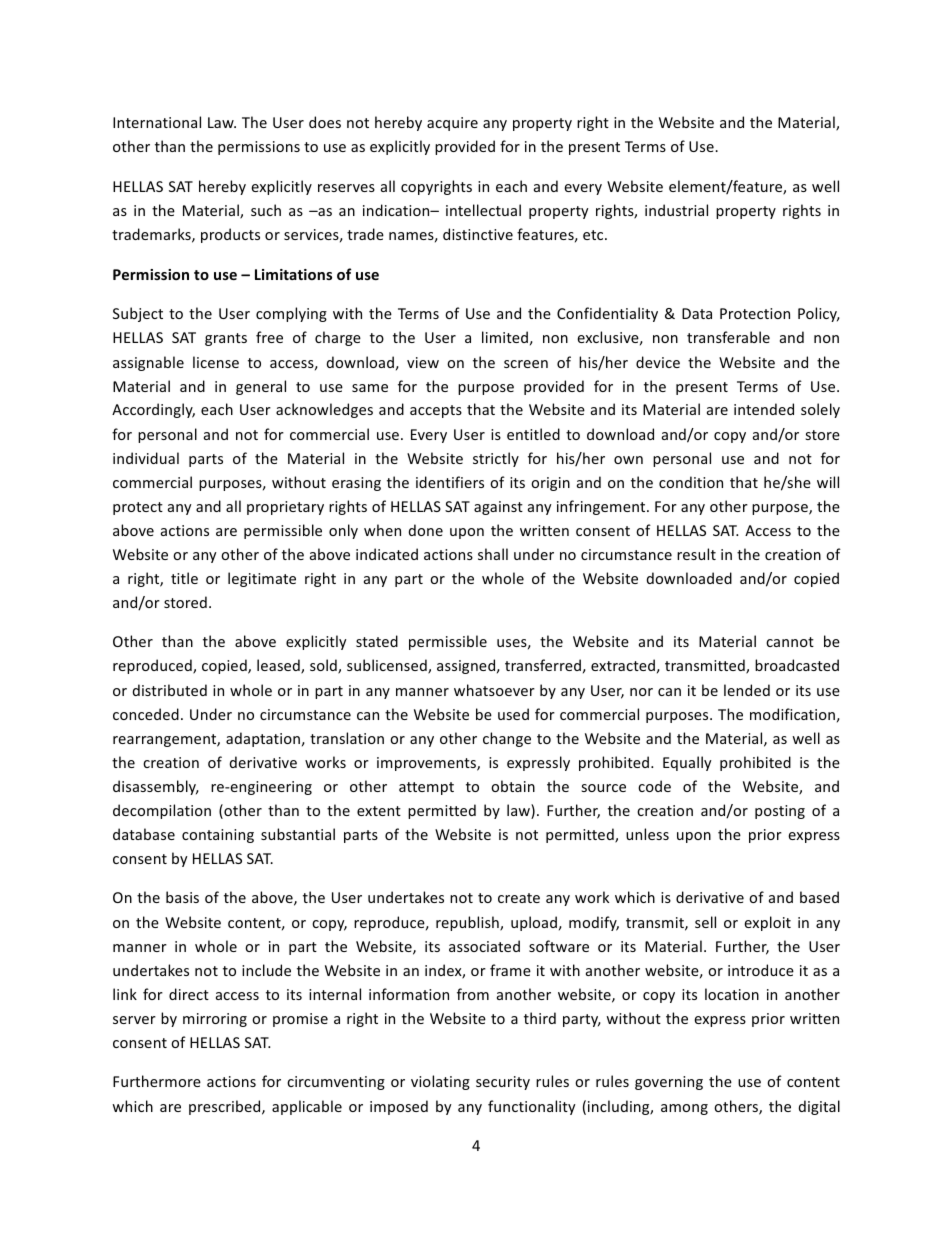 The width and height of the screenshot is (952, 1233). I want to click on mirroring, so click(215, 1020).
